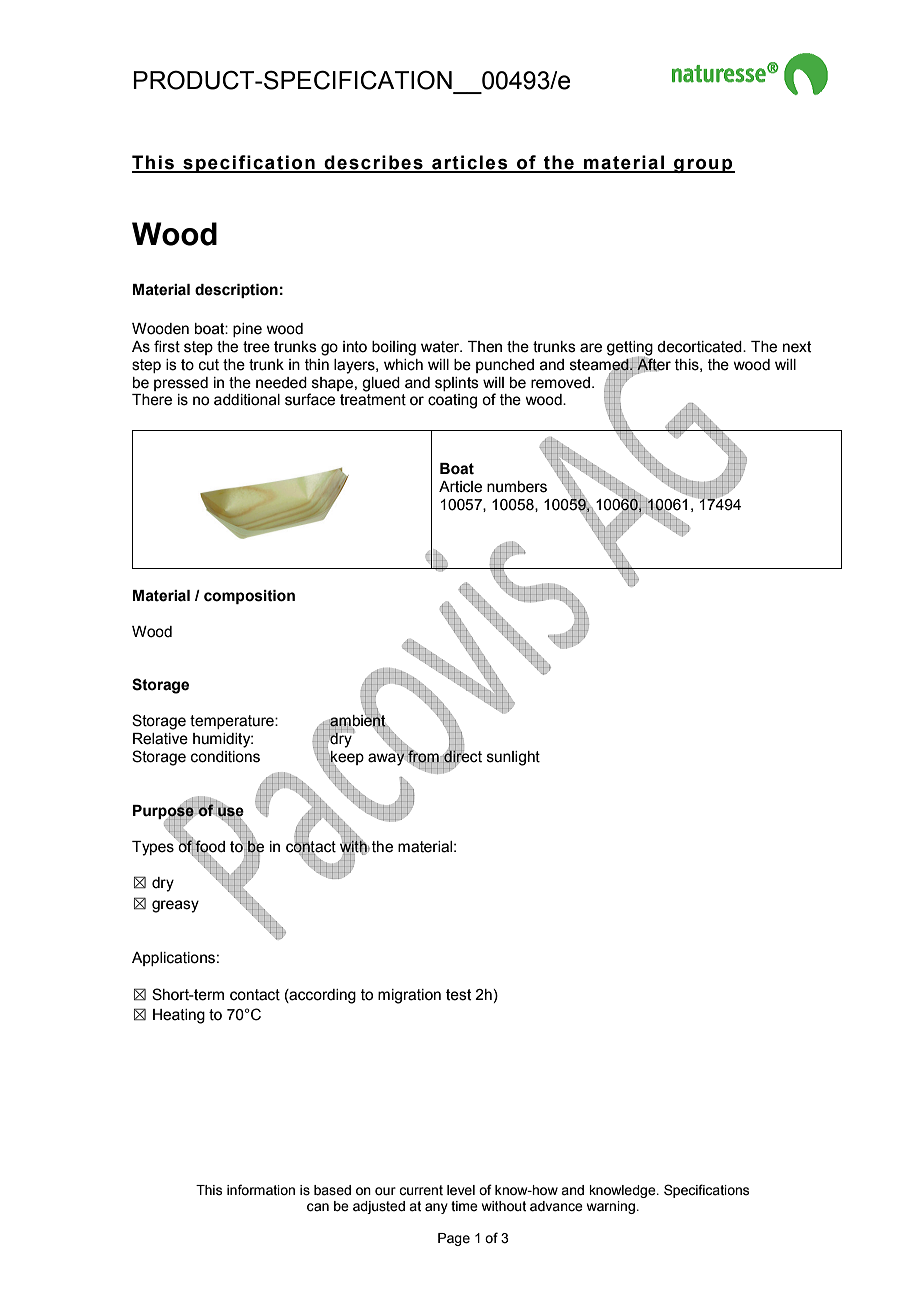 Image resolution: width=924 pixels, height=1308 pixels. Describe the element at coordinates (464, 1206) in the screenshot. I see `time` at that location.
